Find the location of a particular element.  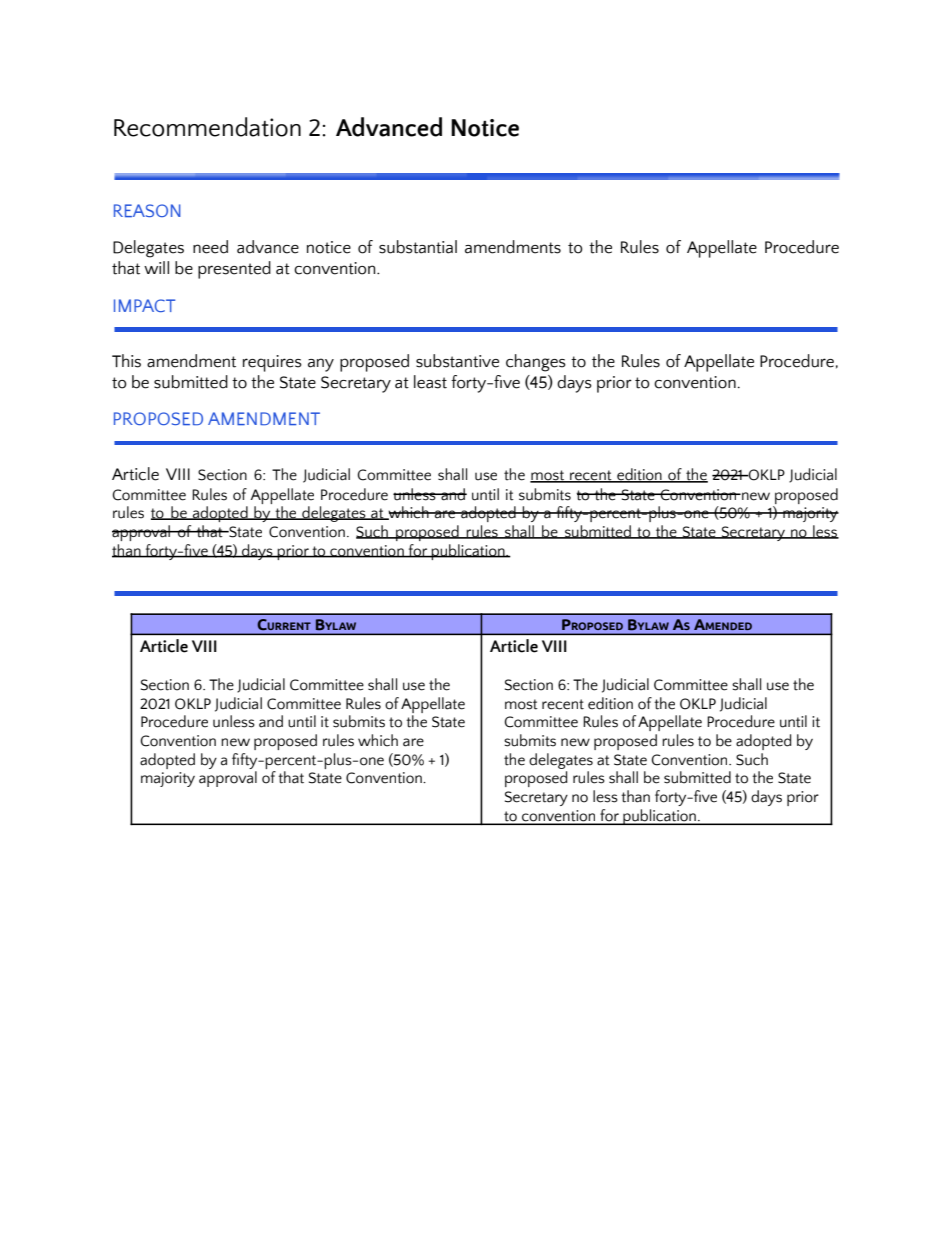

presented is located at coordinates (234, 270).
